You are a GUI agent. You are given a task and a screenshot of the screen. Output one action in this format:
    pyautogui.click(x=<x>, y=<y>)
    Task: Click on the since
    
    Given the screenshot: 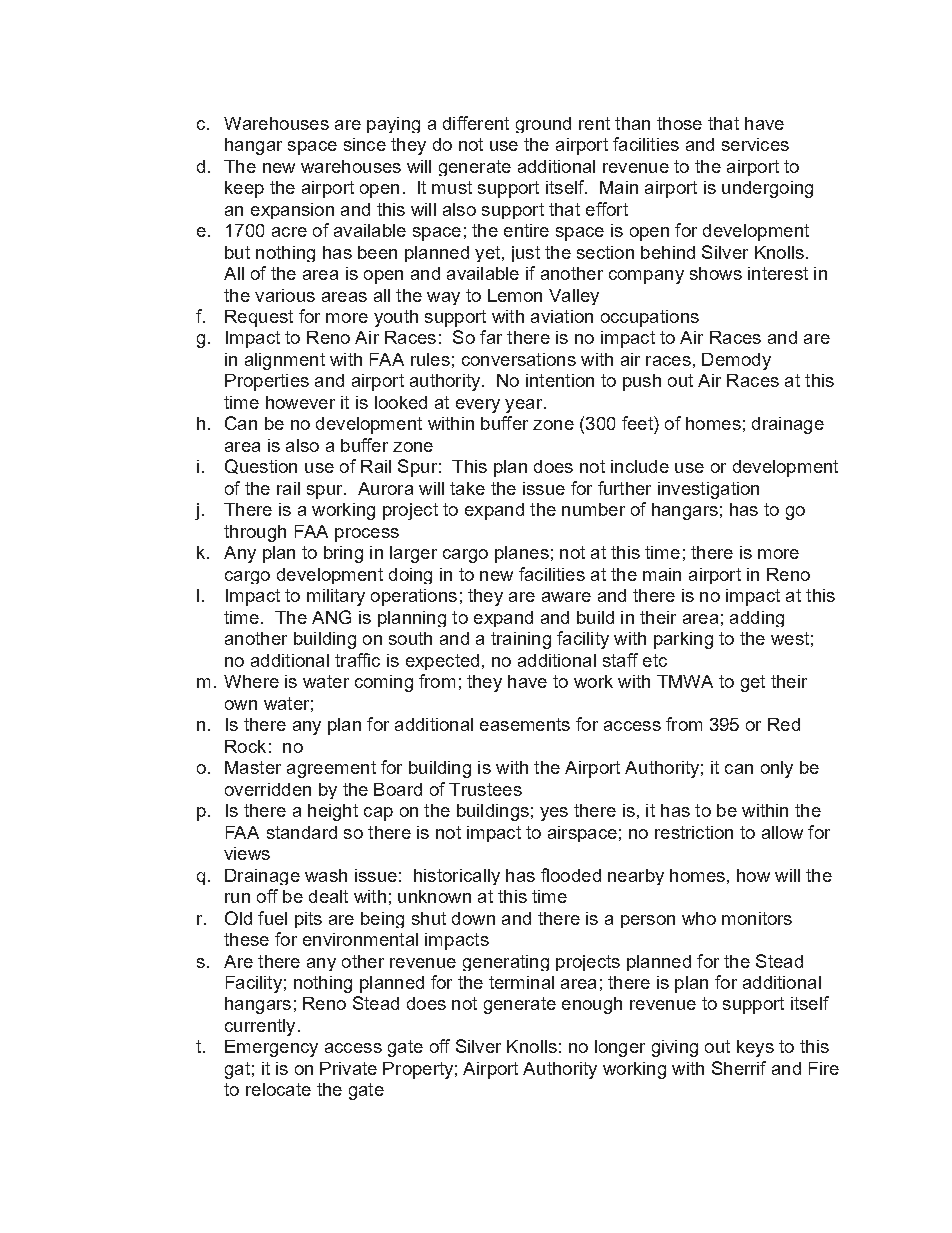 What is the action you would take?
    pyautogui.click(x=365, y=144)
